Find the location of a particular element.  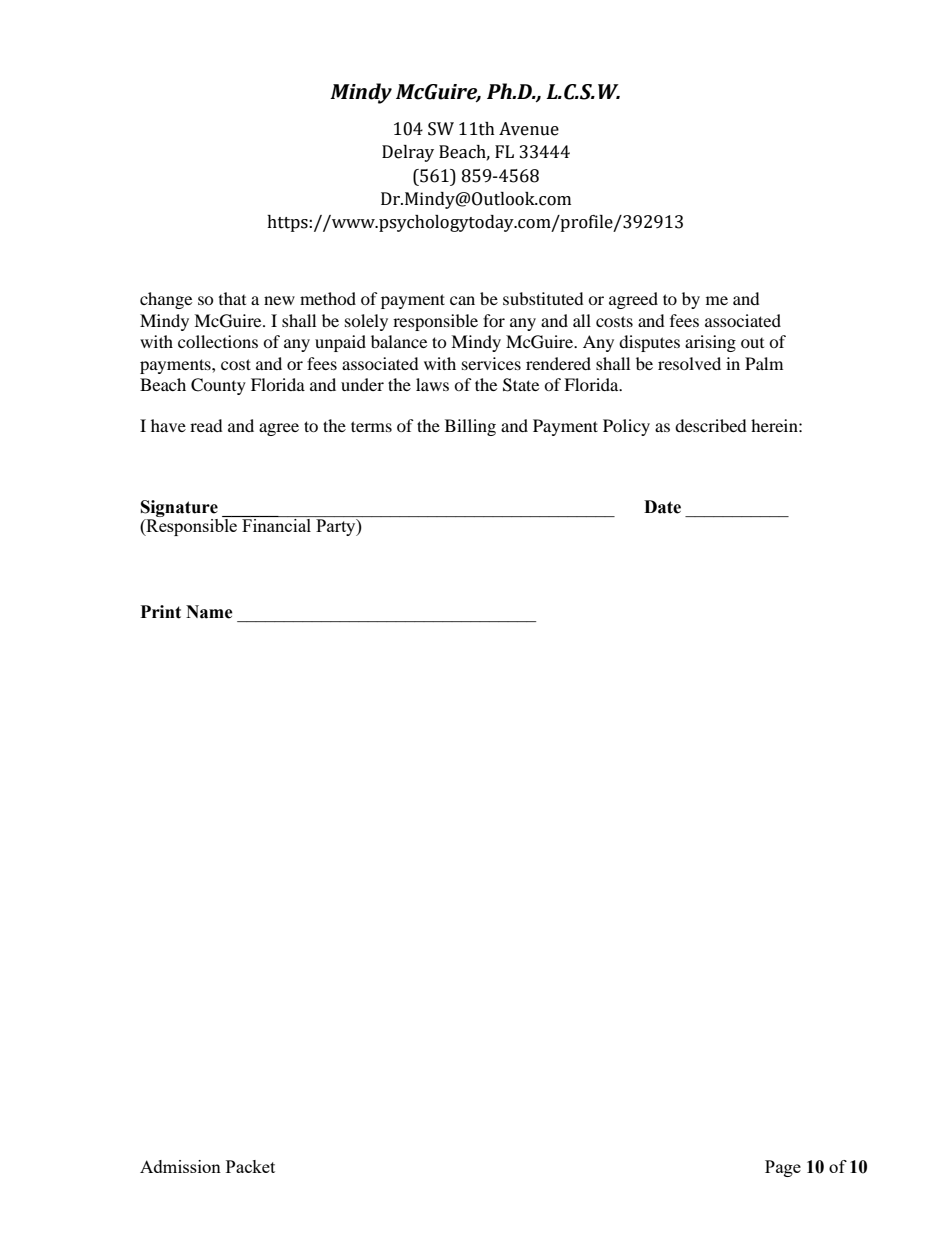

Billing is located at coordinates (470, 427).
